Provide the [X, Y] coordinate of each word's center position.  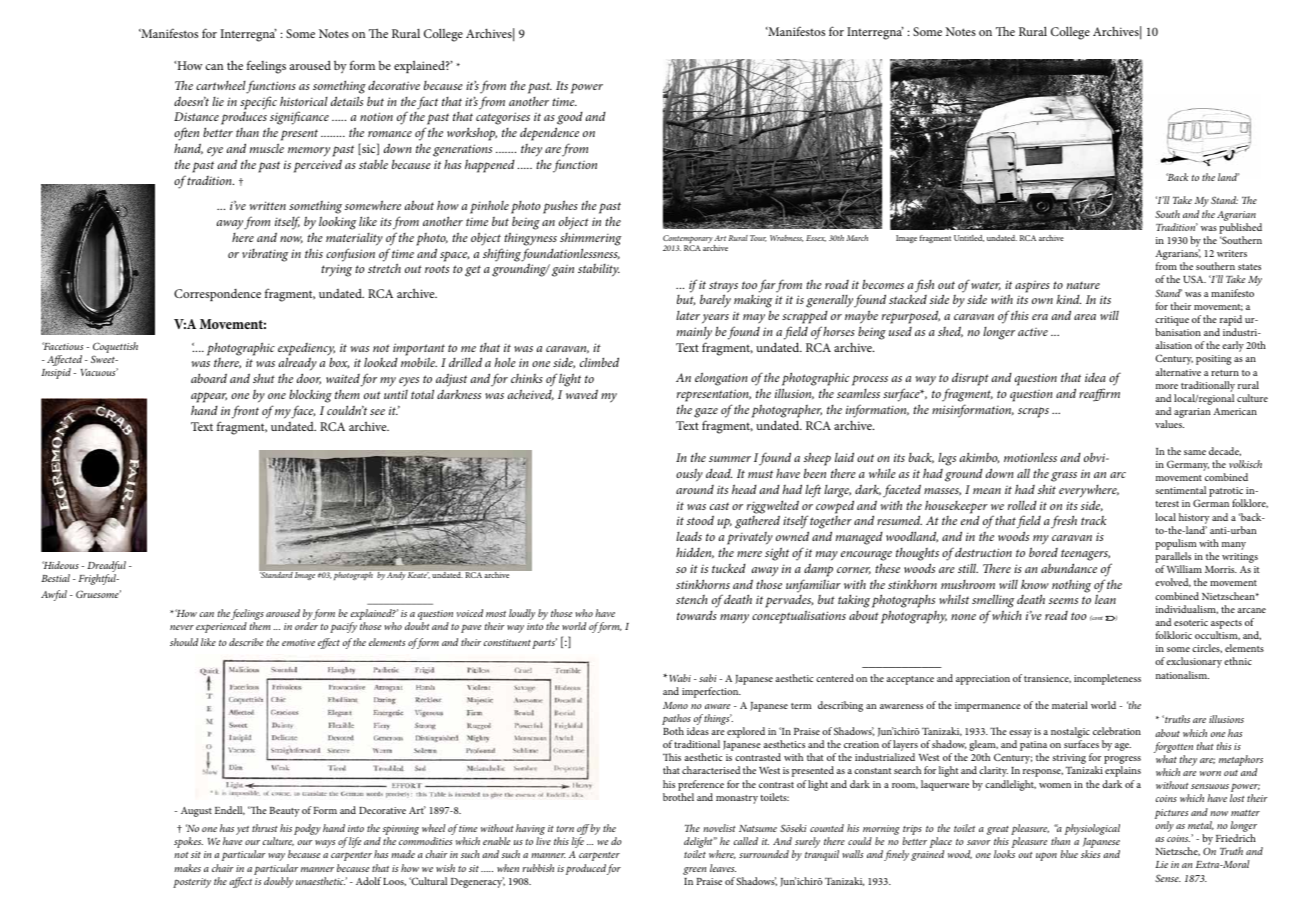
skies [1090, 854]
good [569, 120]
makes [187, 868]
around [695, 489]
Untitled [969, 238]
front [245, 412]
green [694, 871]
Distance [196, 116]
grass [1064, 477]
